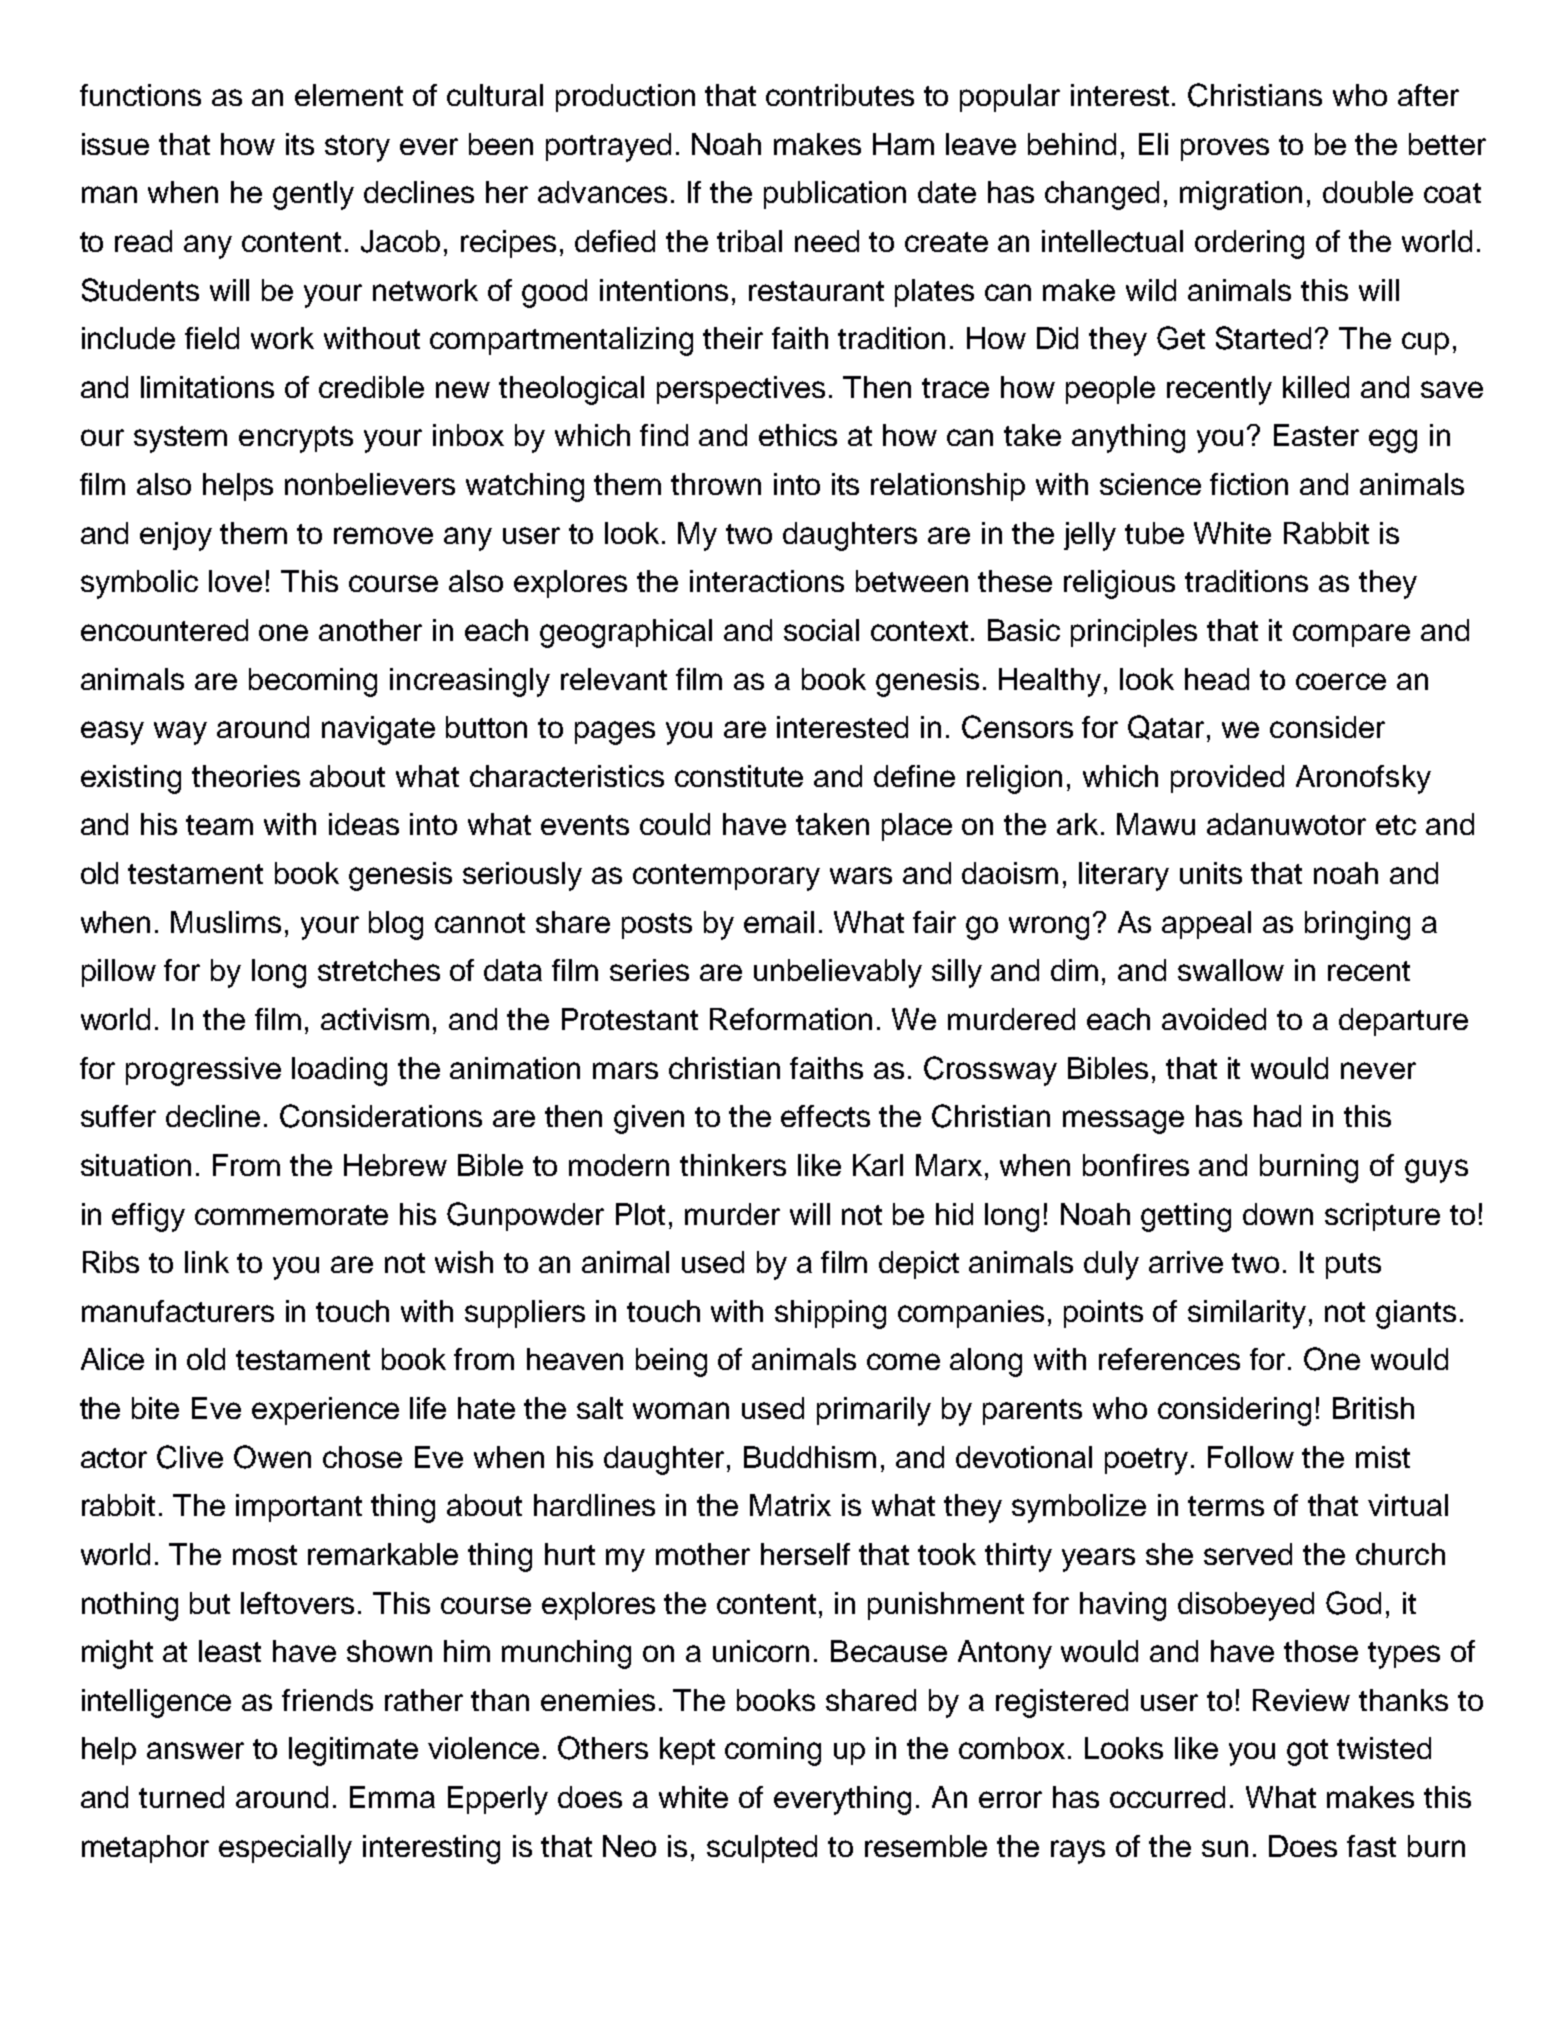 Image resolution: width=1566 pixels, height=2027 pixels. I want to click on got, so click(1307, 1752).
